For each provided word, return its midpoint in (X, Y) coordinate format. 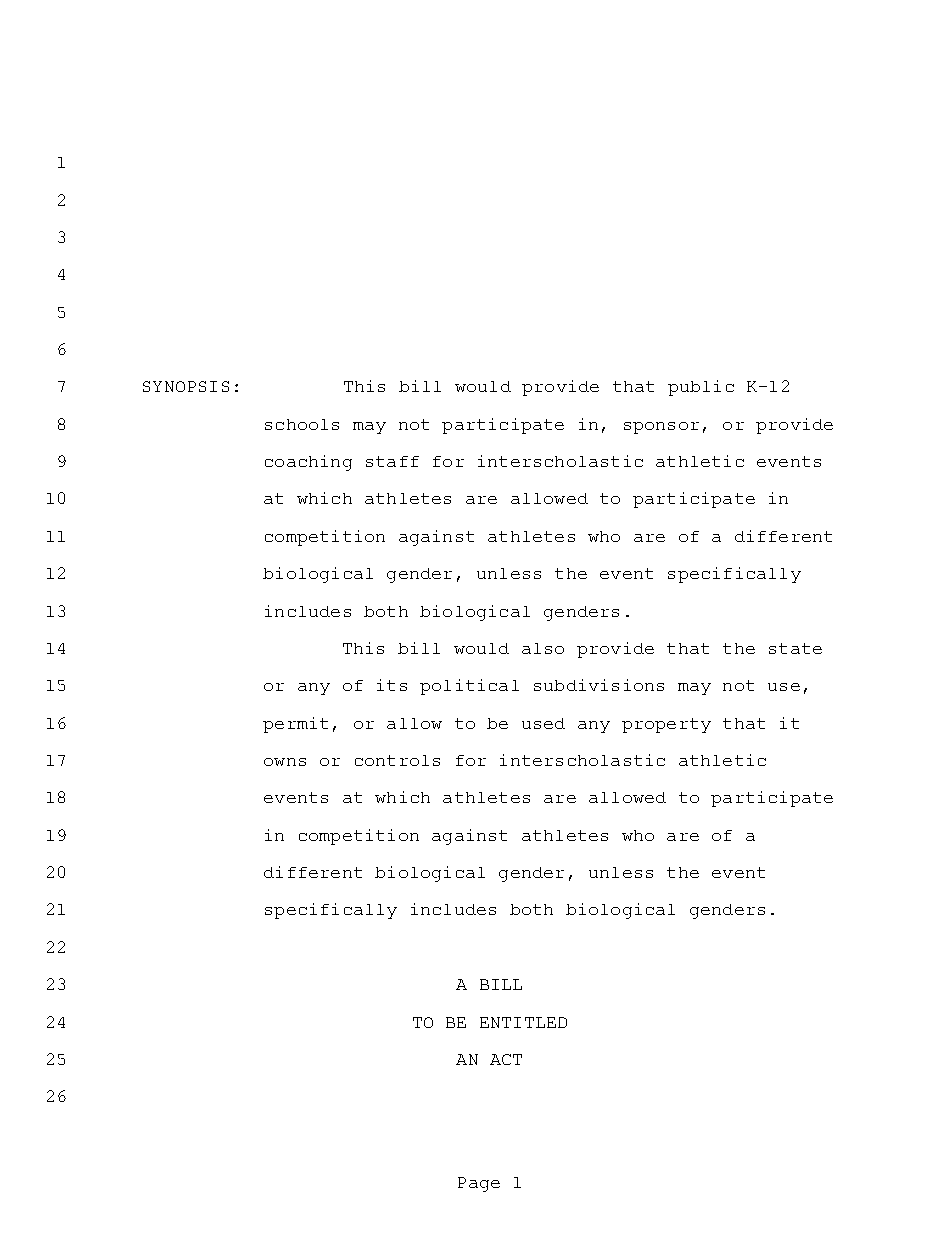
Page (479, 1184)
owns (285, 762)
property (666, 725)
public (701, 388)
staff (392, 461)
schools (302, 424)
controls (397, 760)
